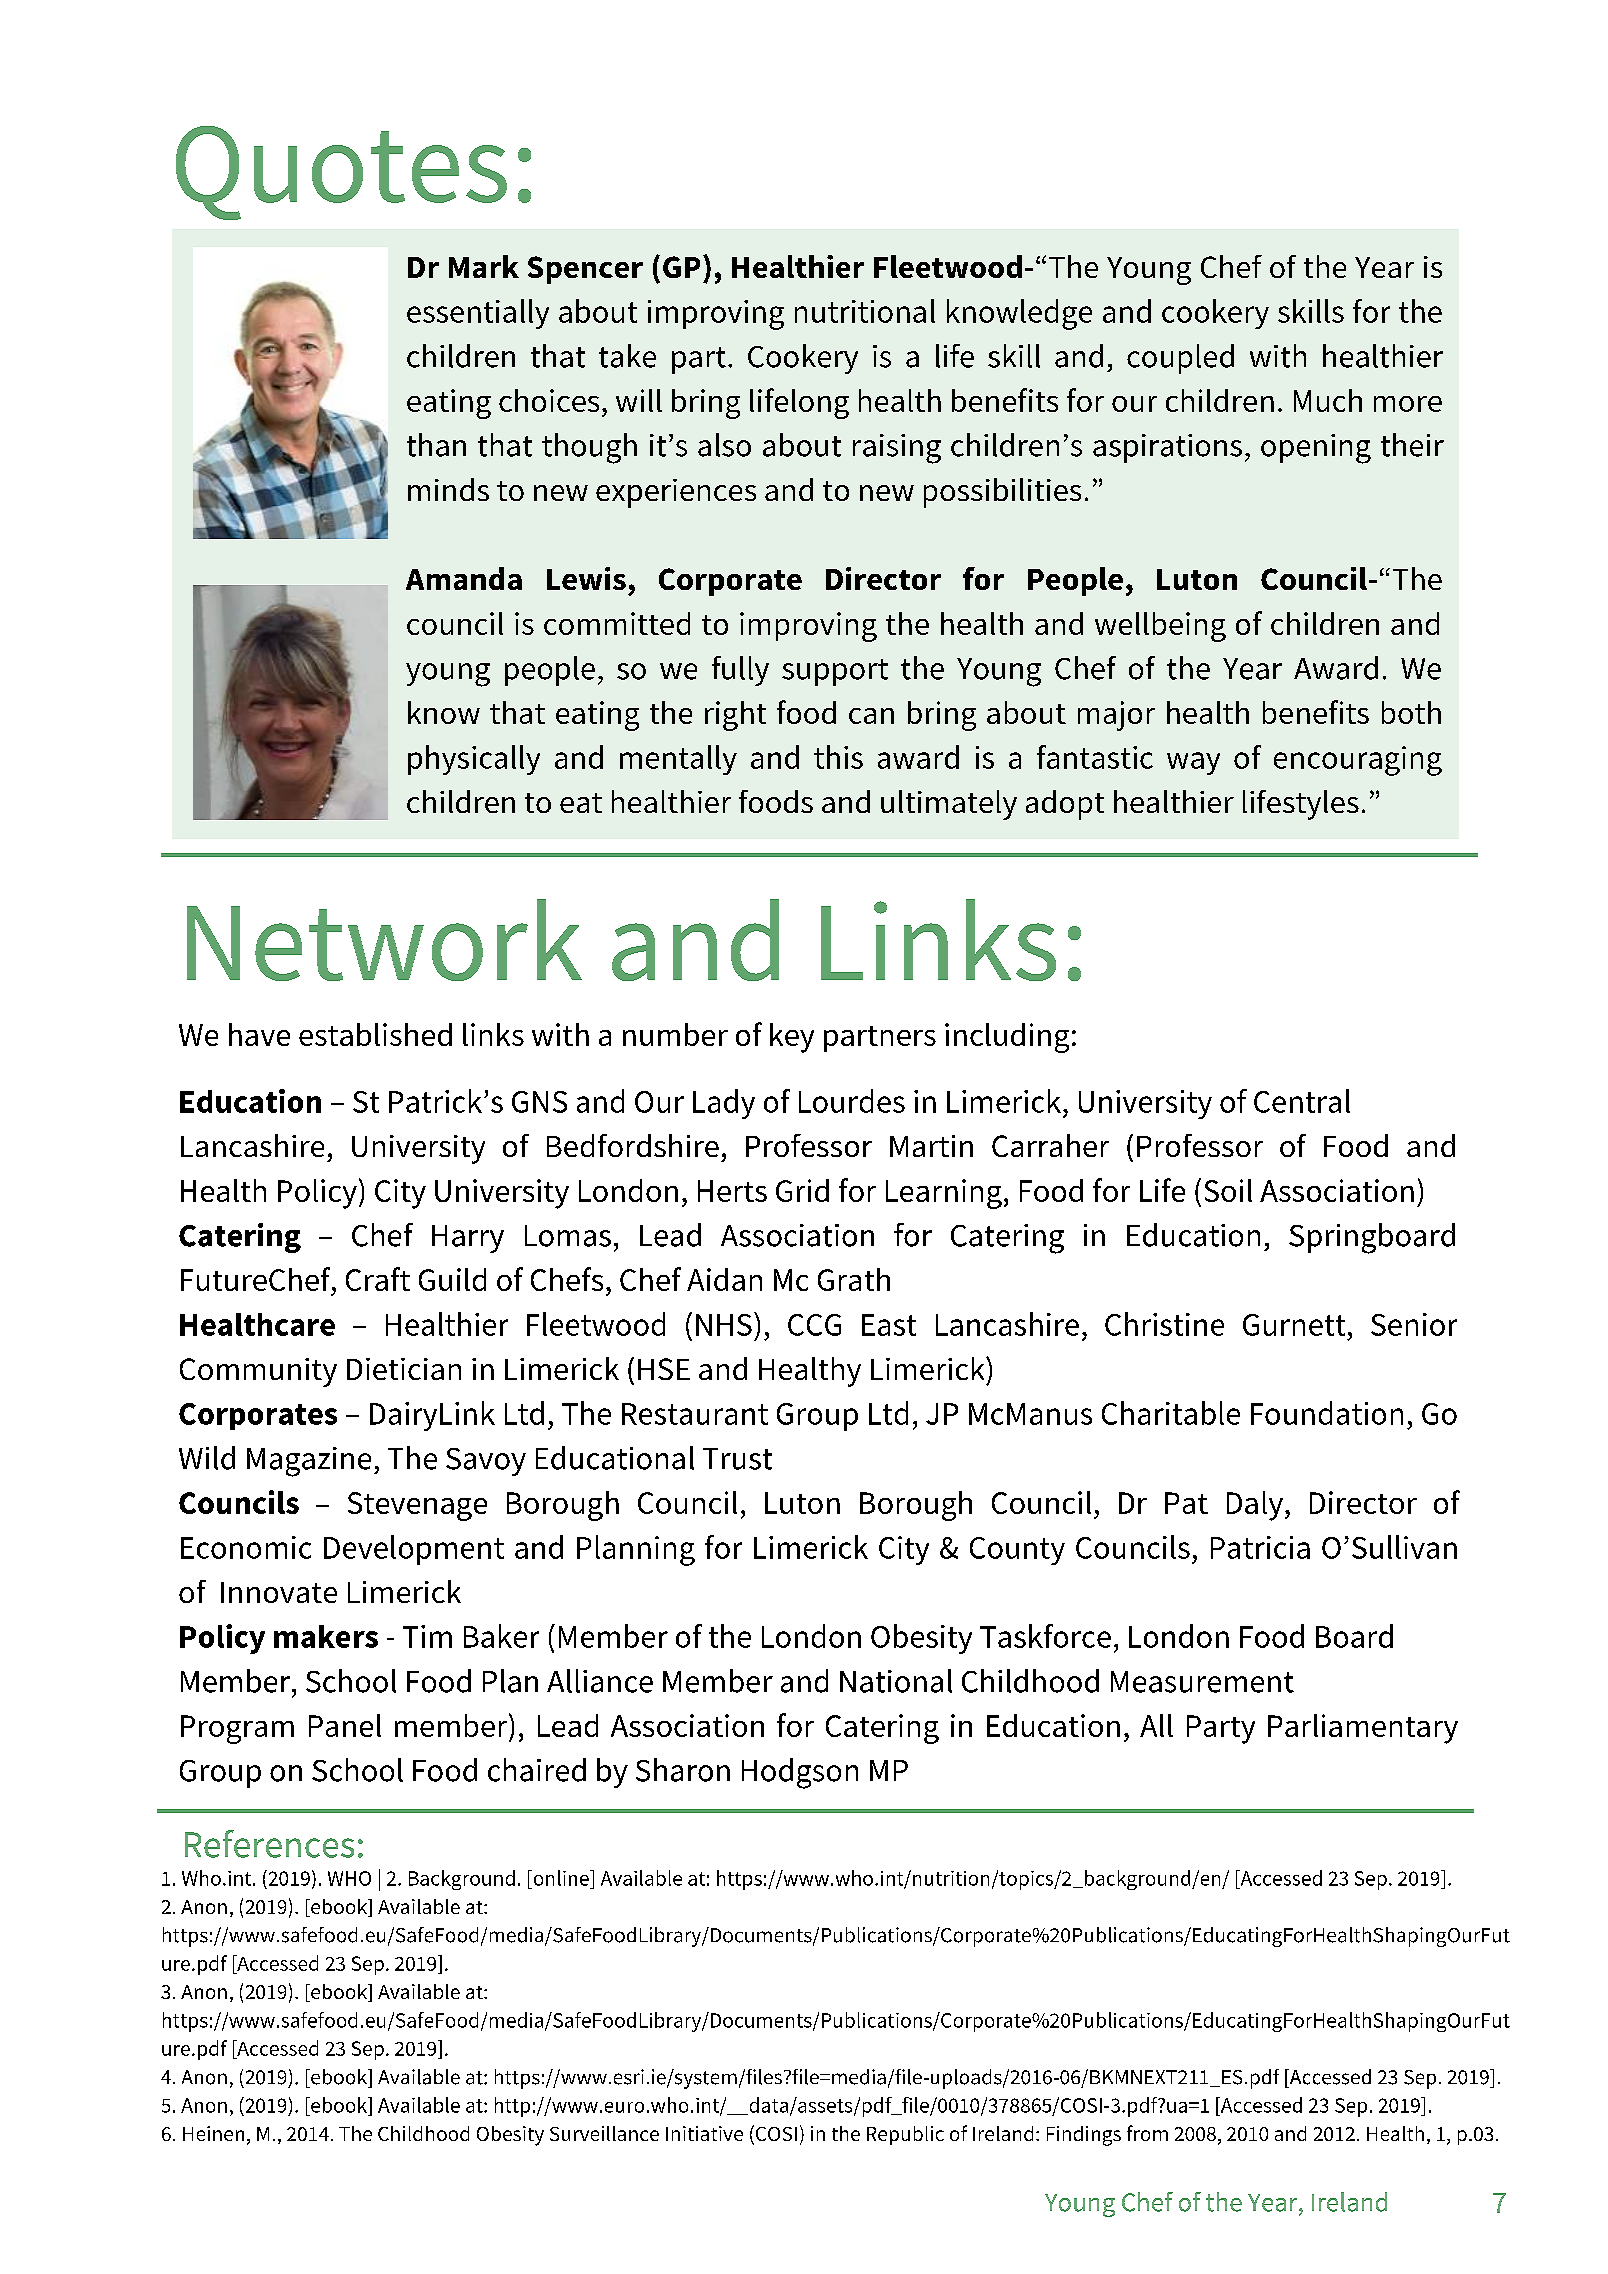 This screenshot has height=2274, width=1608. What do you see at coordinates (341, 173) in the screenshot?
I see `Quotes` at bounding box center [341, 173].
